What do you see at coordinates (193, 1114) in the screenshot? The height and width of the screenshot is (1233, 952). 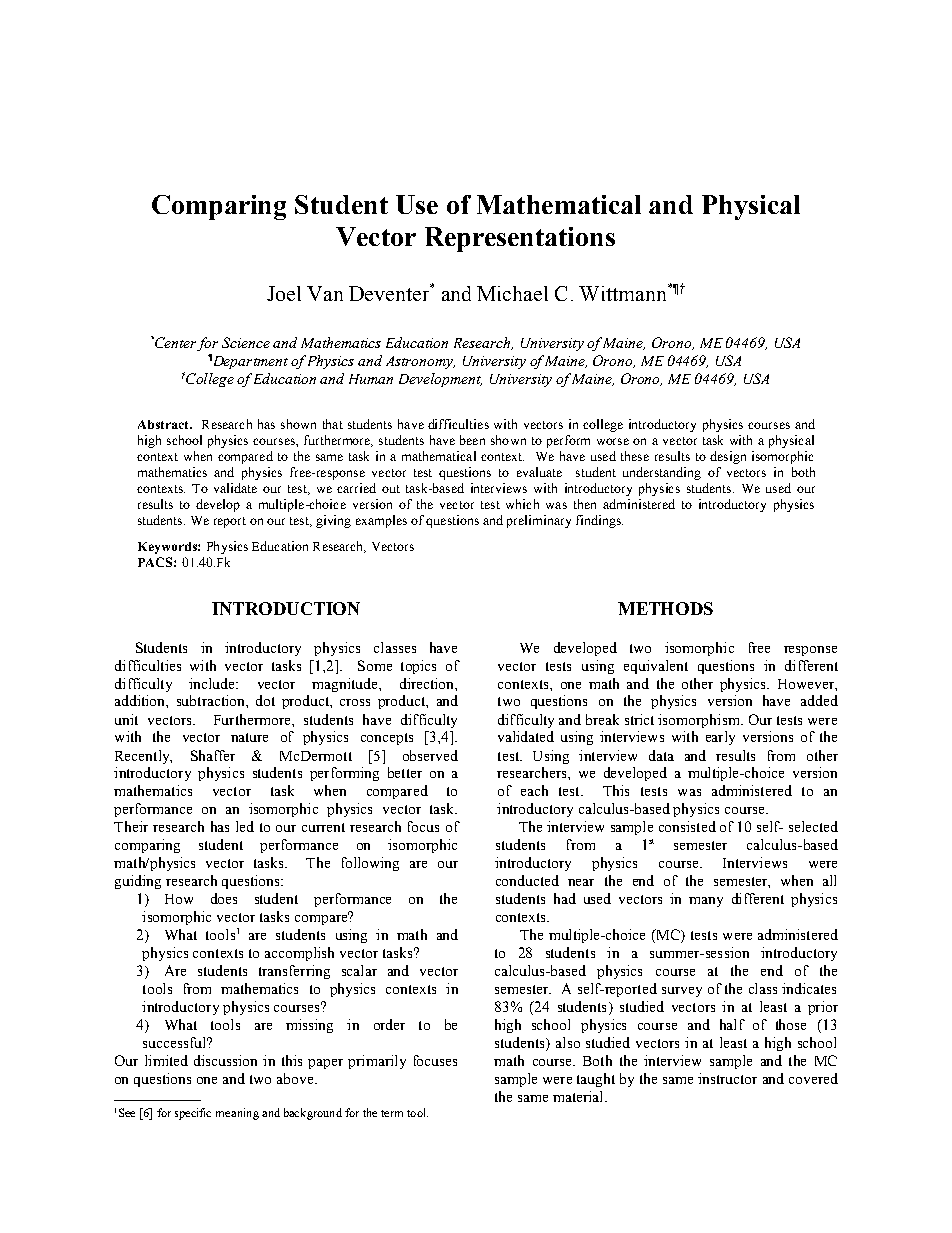 I see `specific` at bounding box center [193, 1114].
